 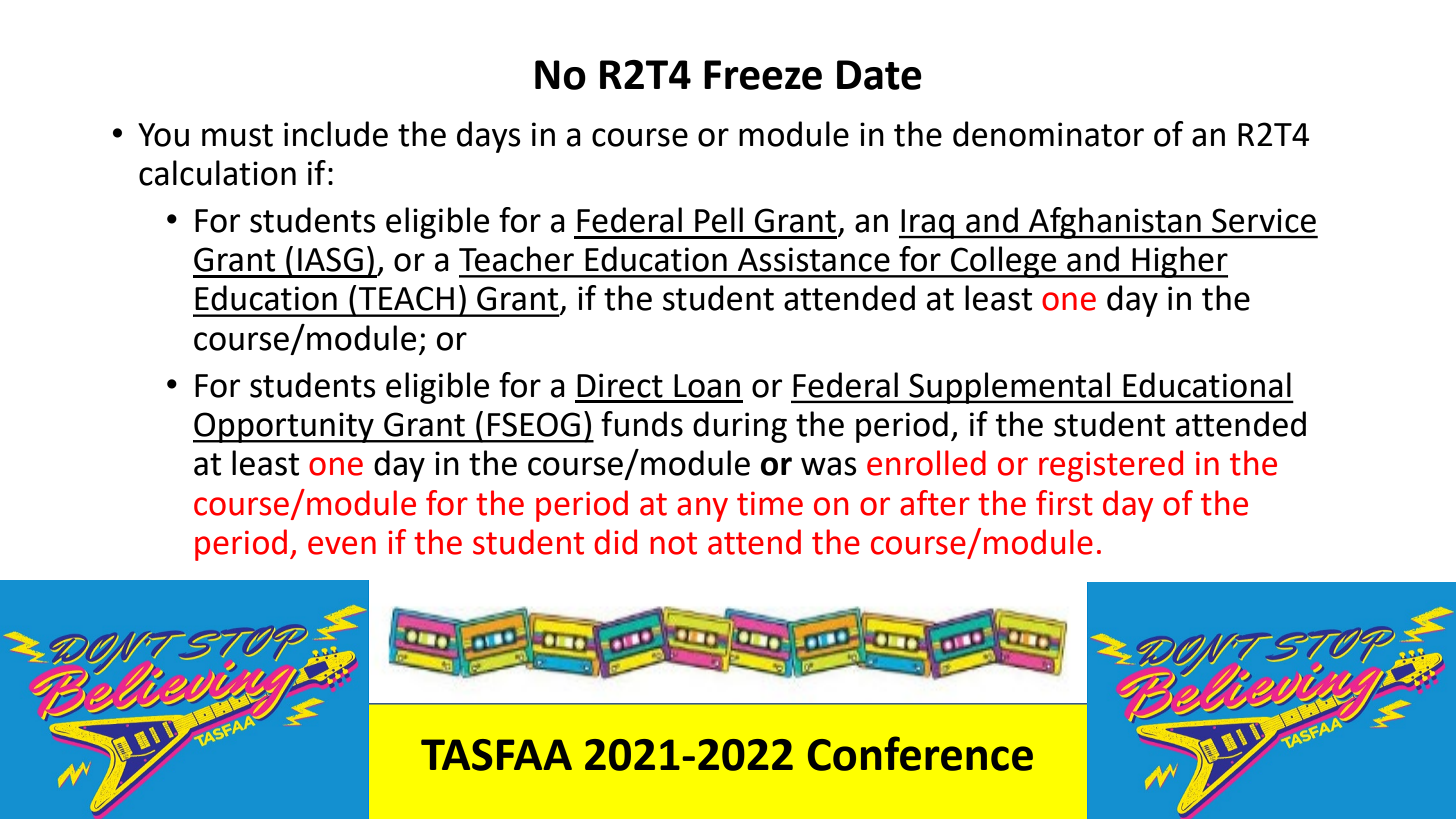 I want to click on even, so click(x=342, y=545).
